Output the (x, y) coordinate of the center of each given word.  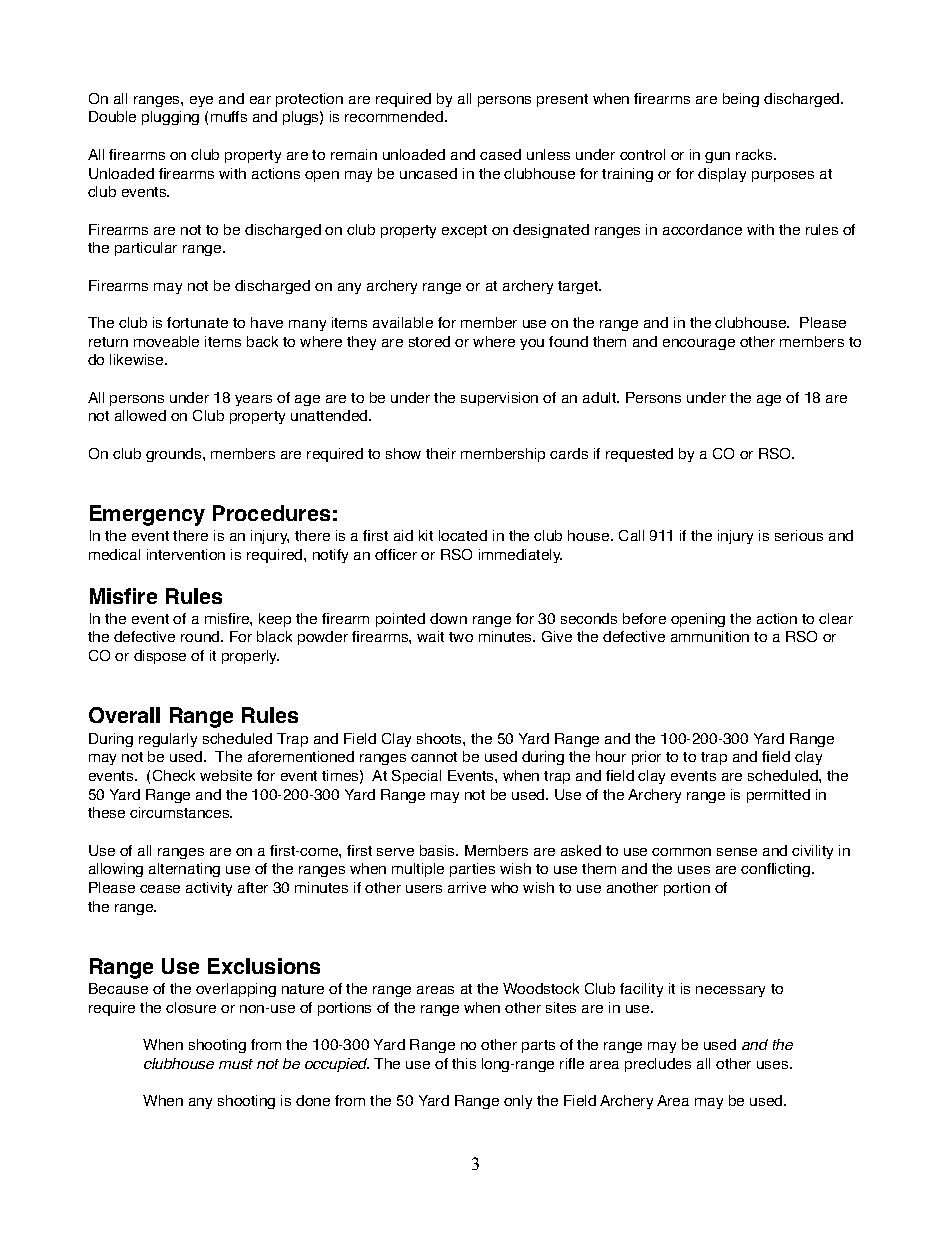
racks (755, 154)
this (464, 1063)
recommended (395, 116)
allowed (140, 415)
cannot (434, 757)
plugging (170, 118)
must (236, 1064)
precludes (658, 1065)
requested (639, 455)
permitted (778, 796)
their (441, 453)
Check (174, 775)
